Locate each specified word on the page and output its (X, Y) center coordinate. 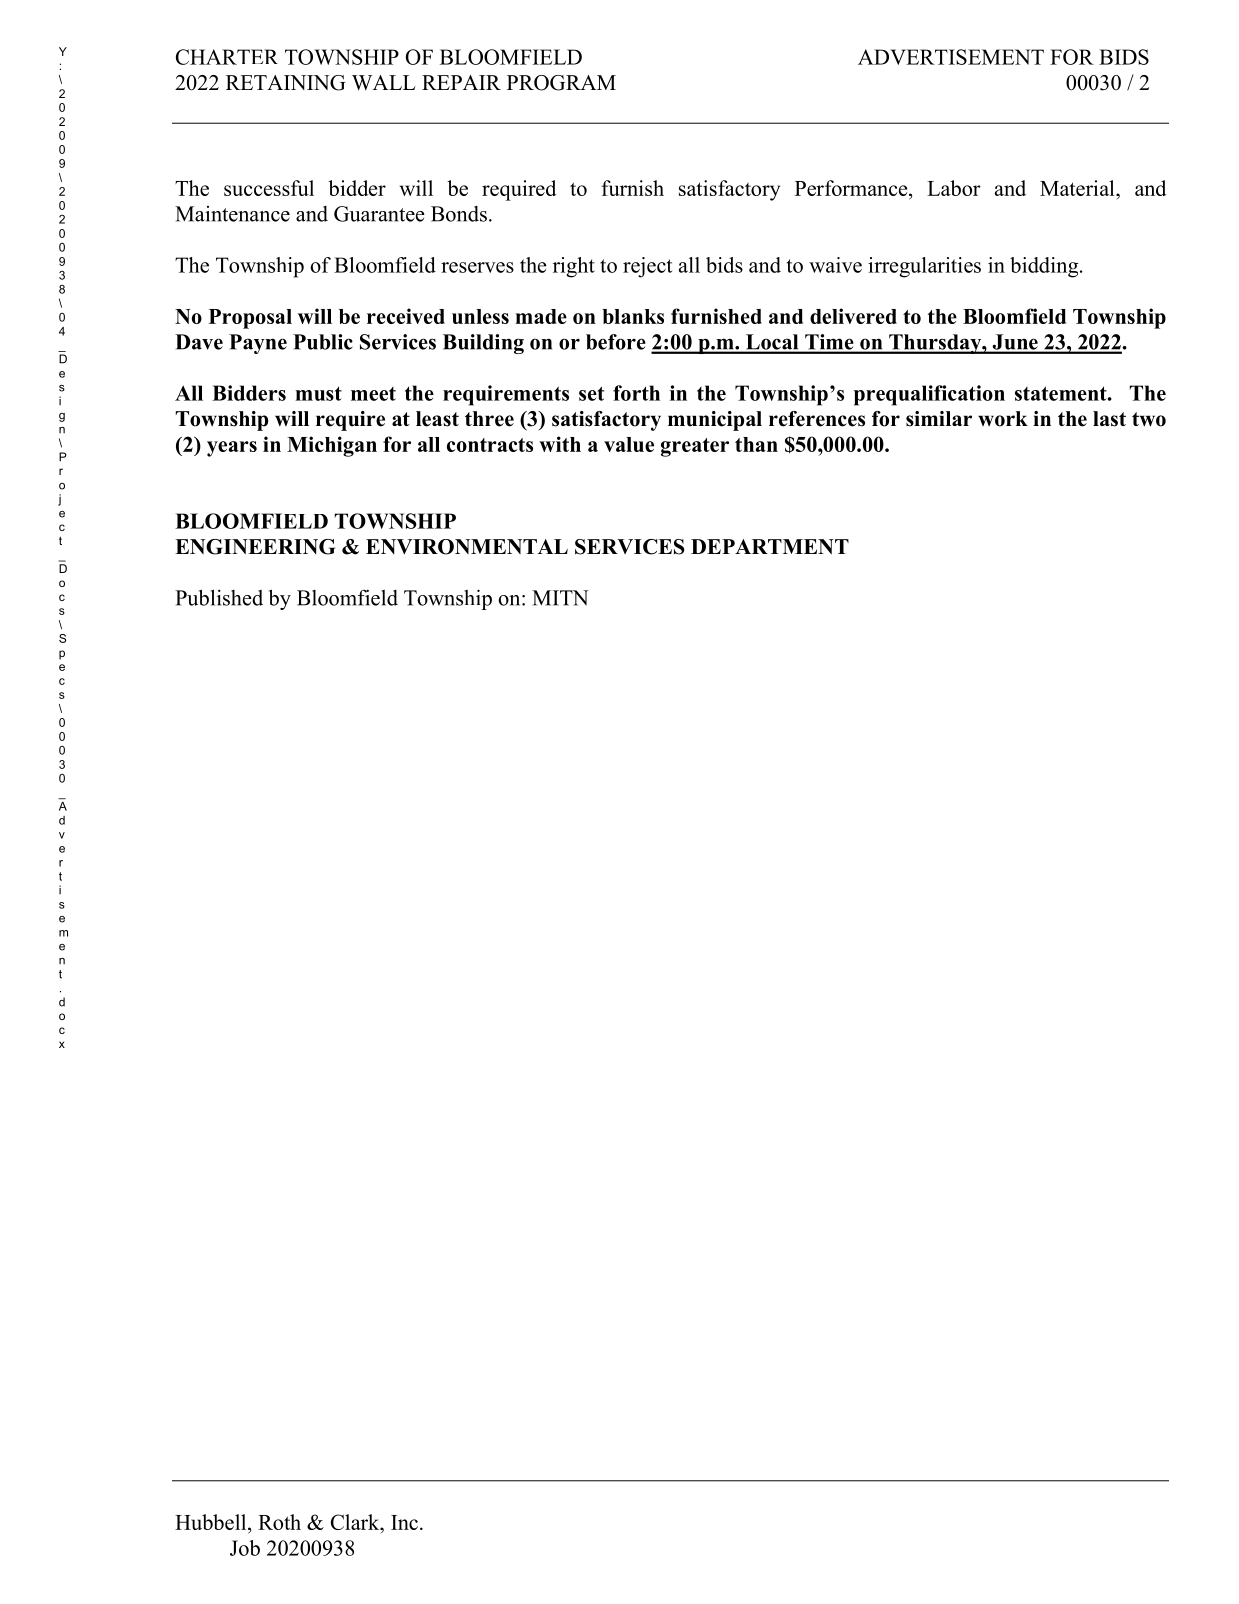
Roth (279, 1522)
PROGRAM (561, 83)
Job (245, 1548)
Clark (356, 1522)
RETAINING (286, 83)
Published (219, 597)
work (1003, 419)
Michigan (332, 446)
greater (695, 447)
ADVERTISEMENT (951, 57)
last (1109, 419)
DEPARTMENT (770, 546)
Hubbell (212, 1522)
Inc (406, 1522)
